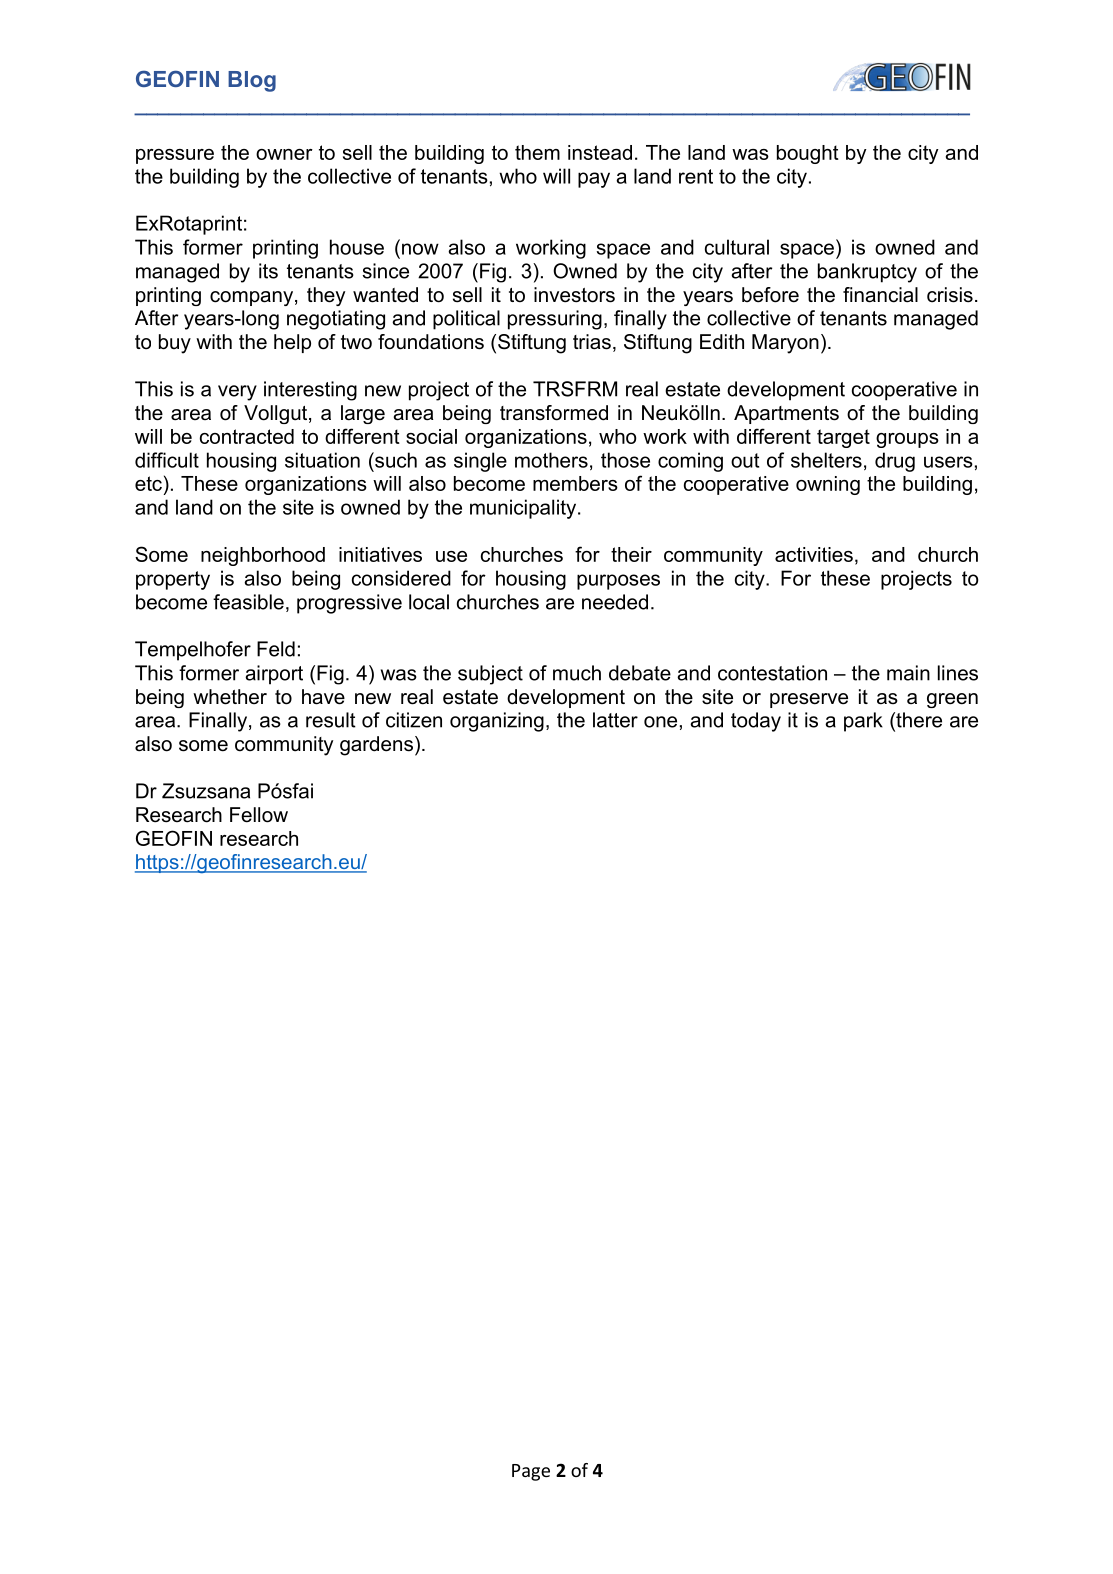 The image size is (1113, 1574). I want to click on Blog, so click(252, 81).
